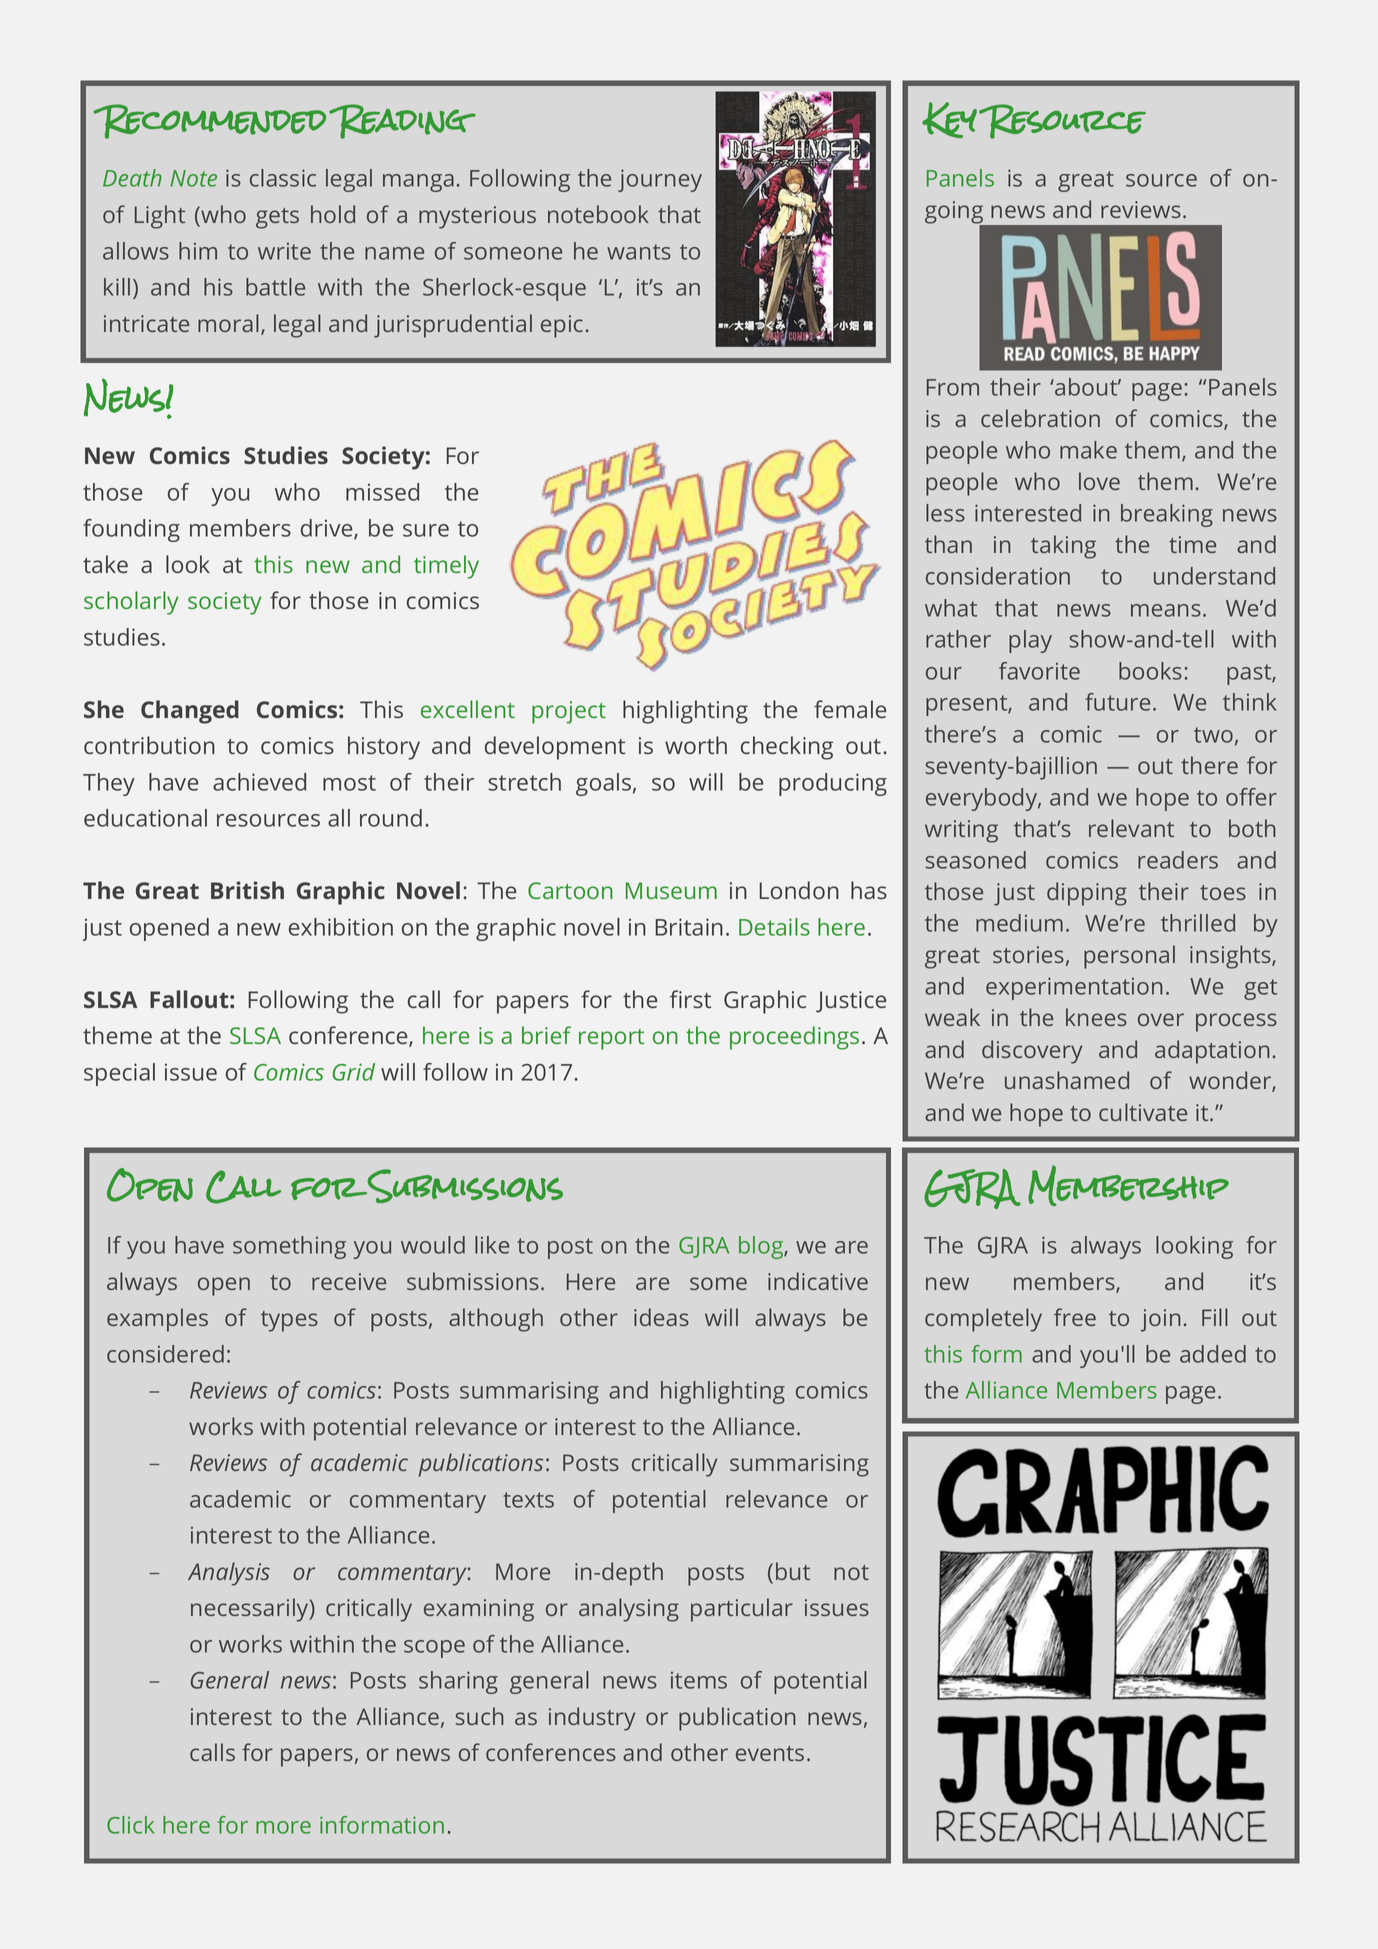 The width and height of the image is (1378, 1949). I want to click on British, so click(247, 890).
